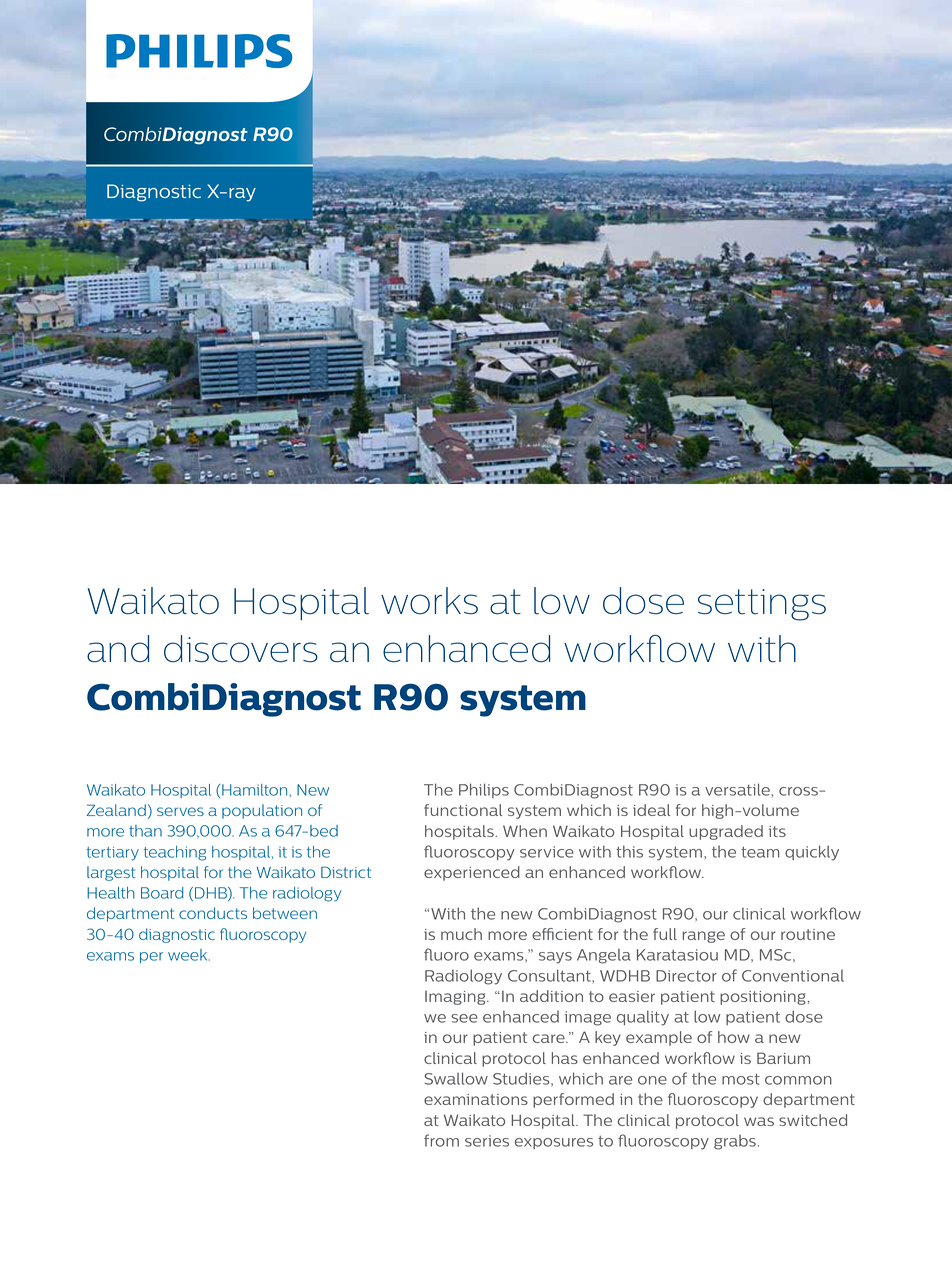 Image resolution: width=952 pixels, height=1267 pixels. What do you see at coordinates (175, 853) in the image?
I see `teaching` at bounding box center [175, 853].
